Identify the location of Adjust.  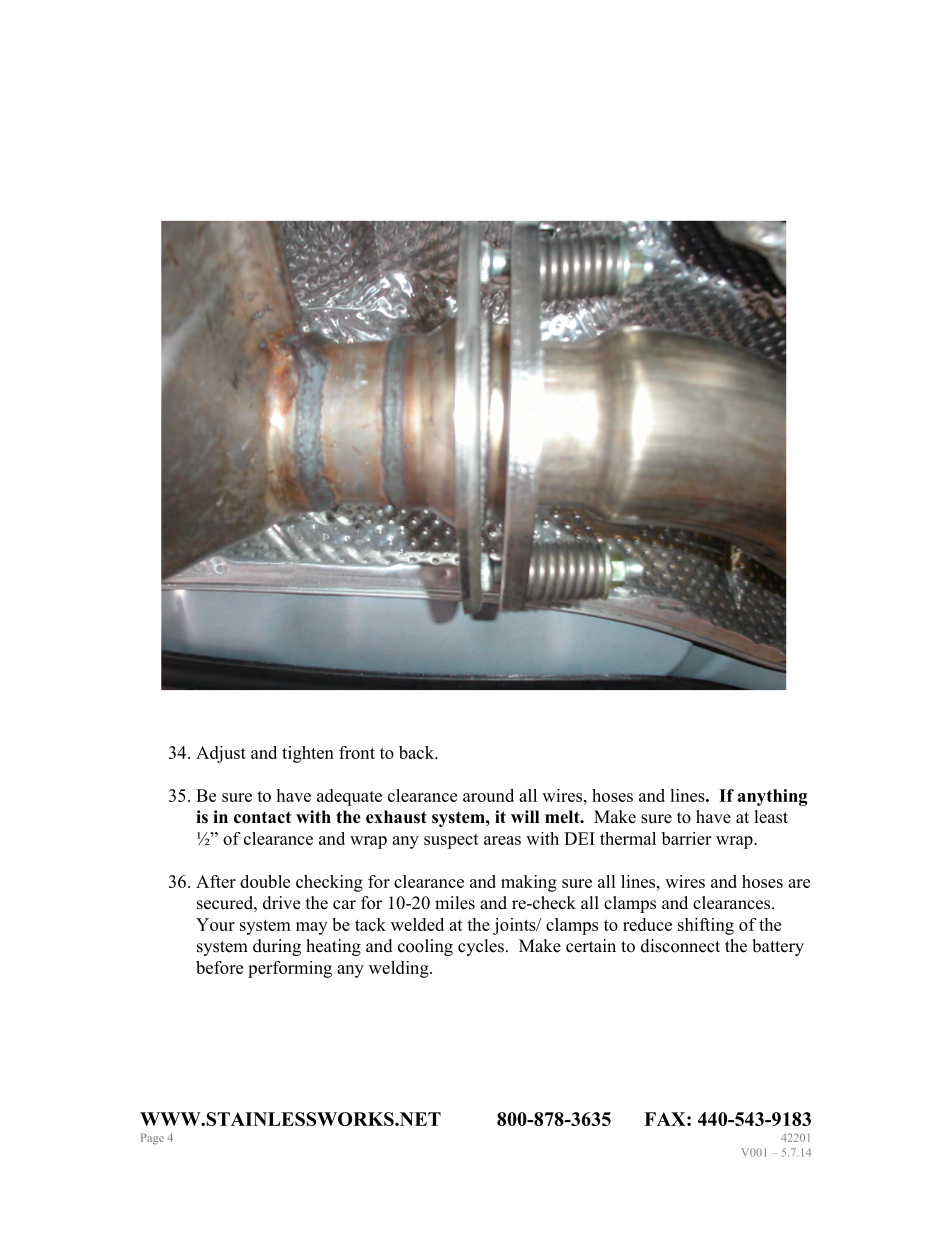
(221, 754).
